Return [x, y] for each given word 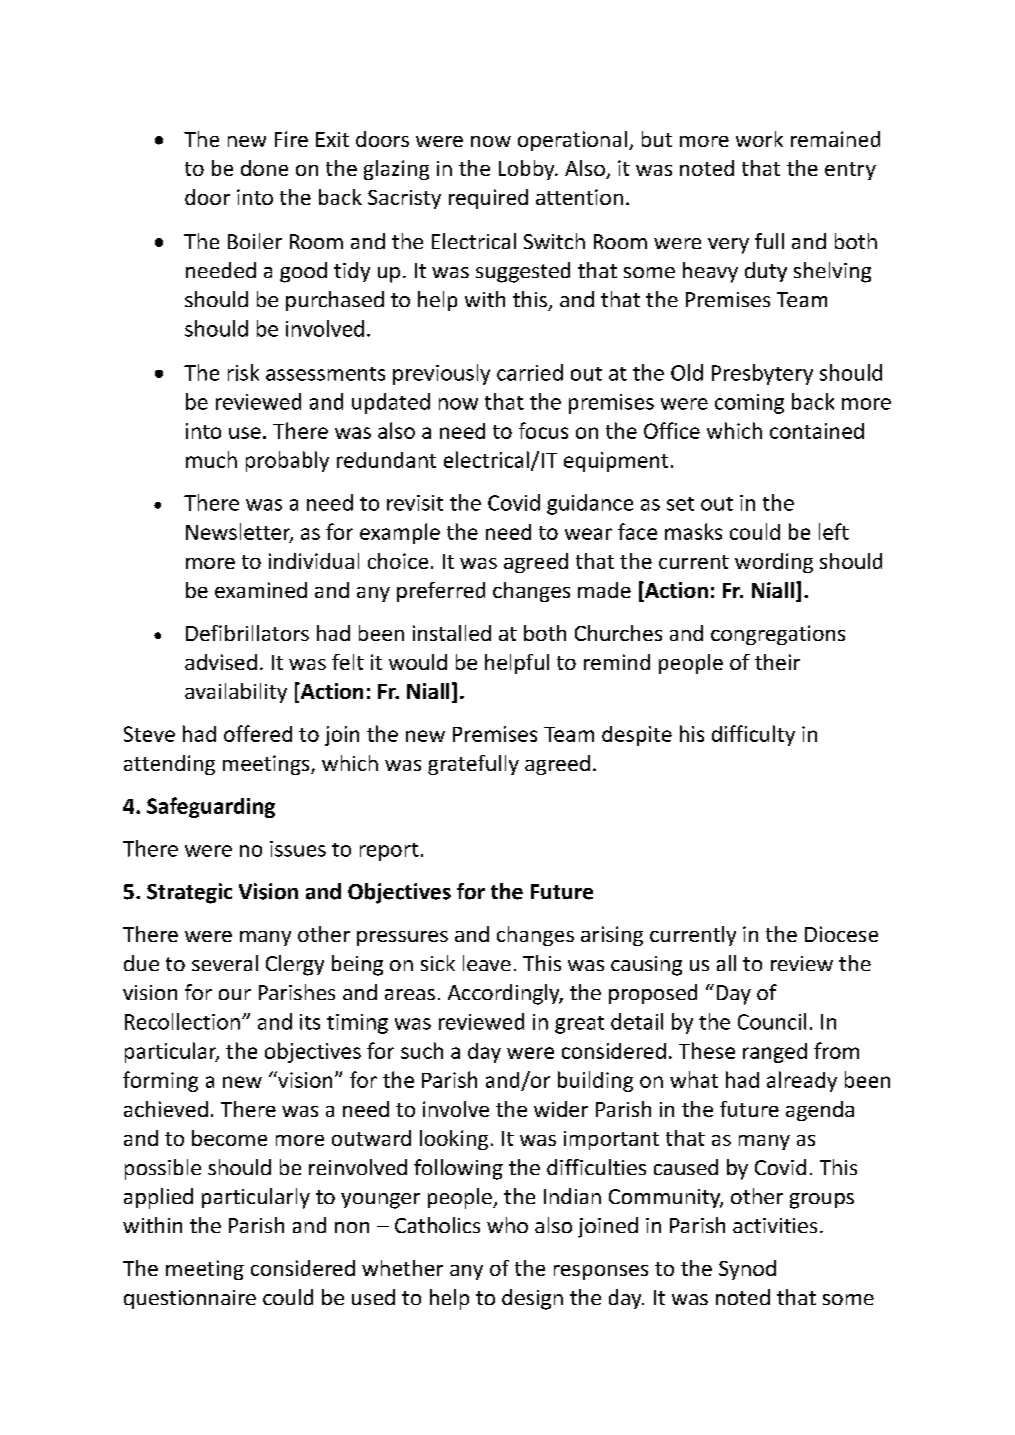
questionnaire [190, 1299]
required [488, 199]
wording [774, 563]
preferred [441, 592]
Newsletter [239, 533]
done [264, 168]
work [759, 139]
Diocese [841, 934]
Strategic [189, 893]
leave [487, 963]
